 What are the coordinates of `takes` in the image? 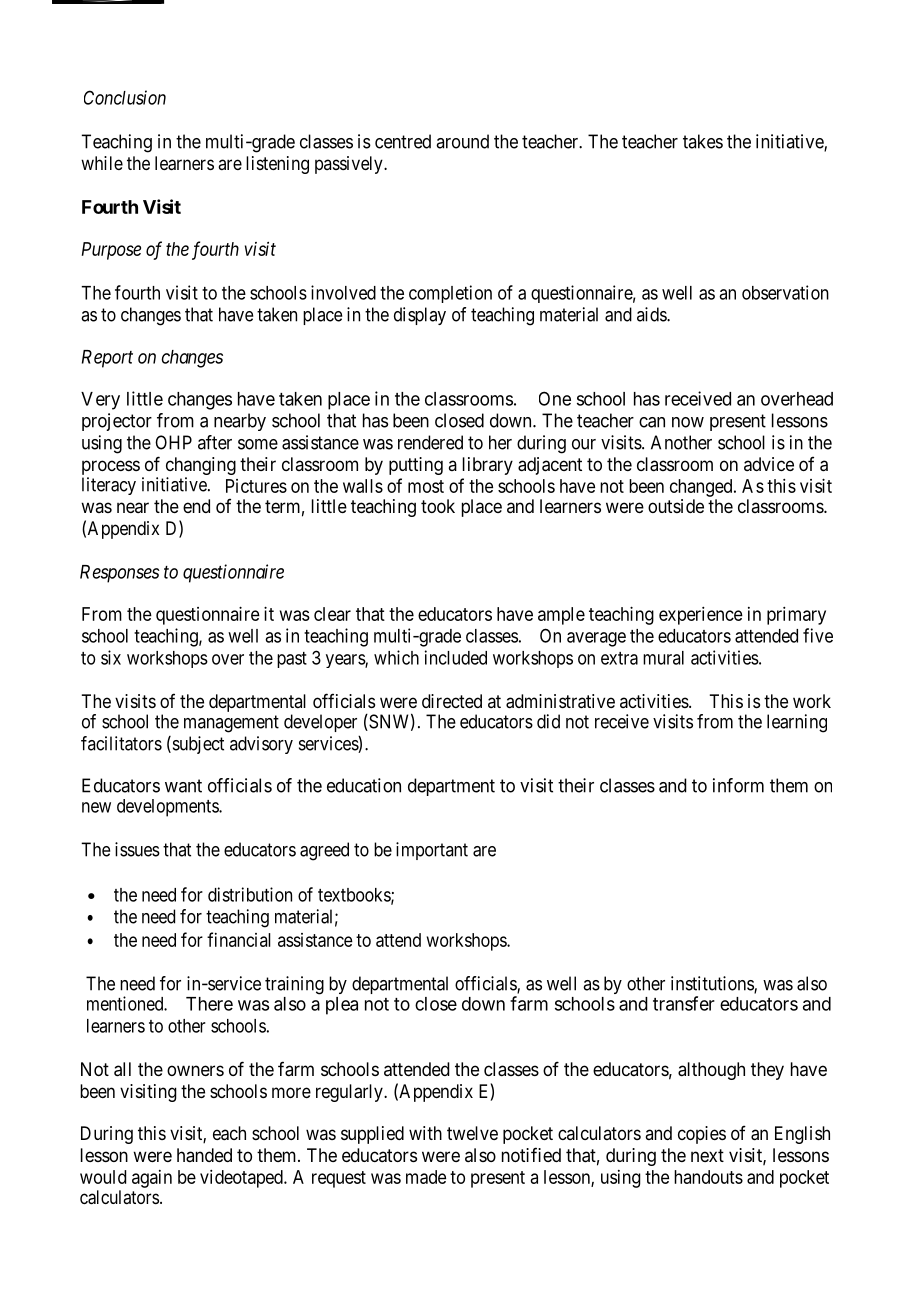 It's located at (703, 141).
